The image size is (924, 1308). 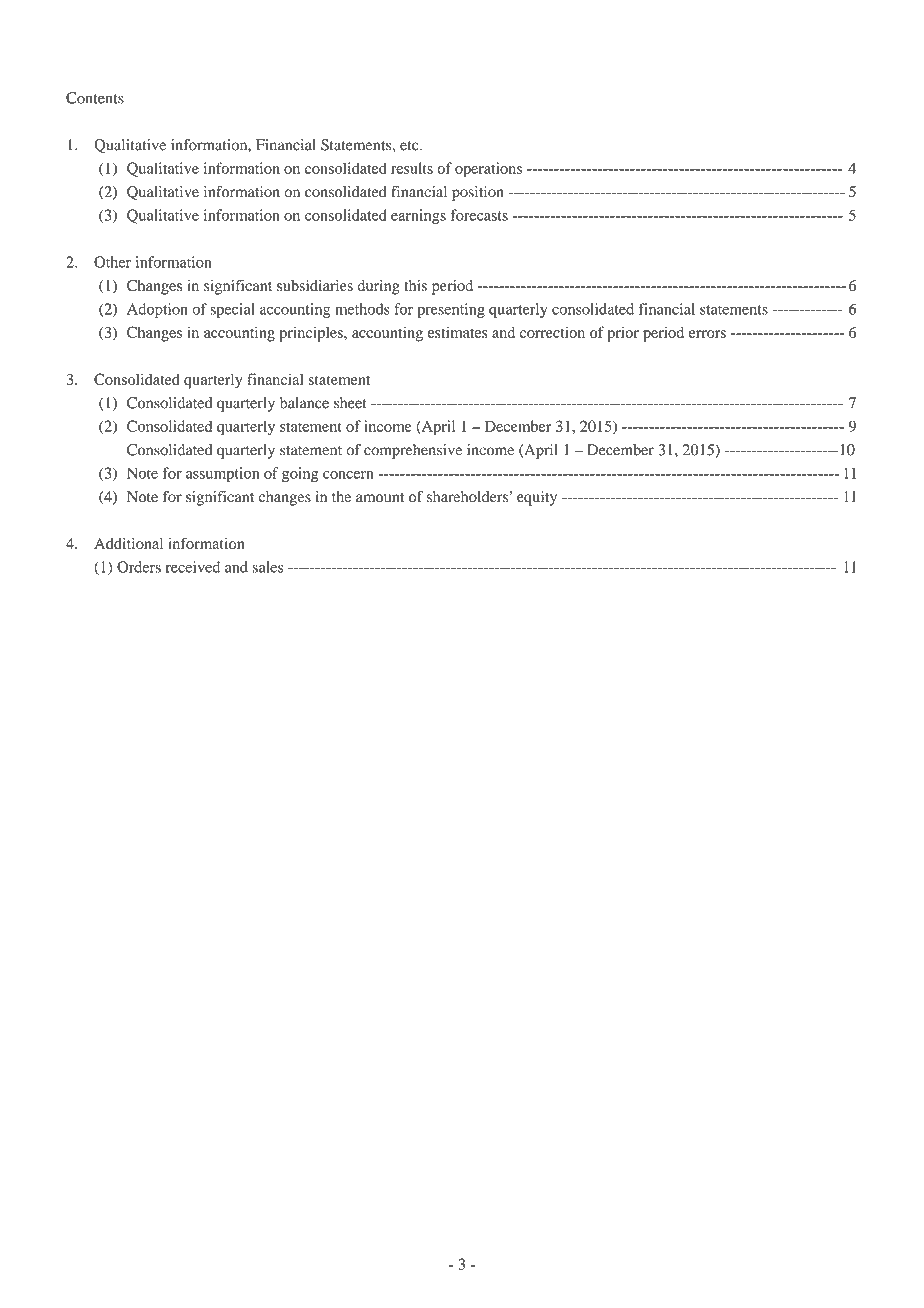 What do you see at coordinates (479, 215) in the image?
I see `forecasts` at bounding box center [479, 215].
